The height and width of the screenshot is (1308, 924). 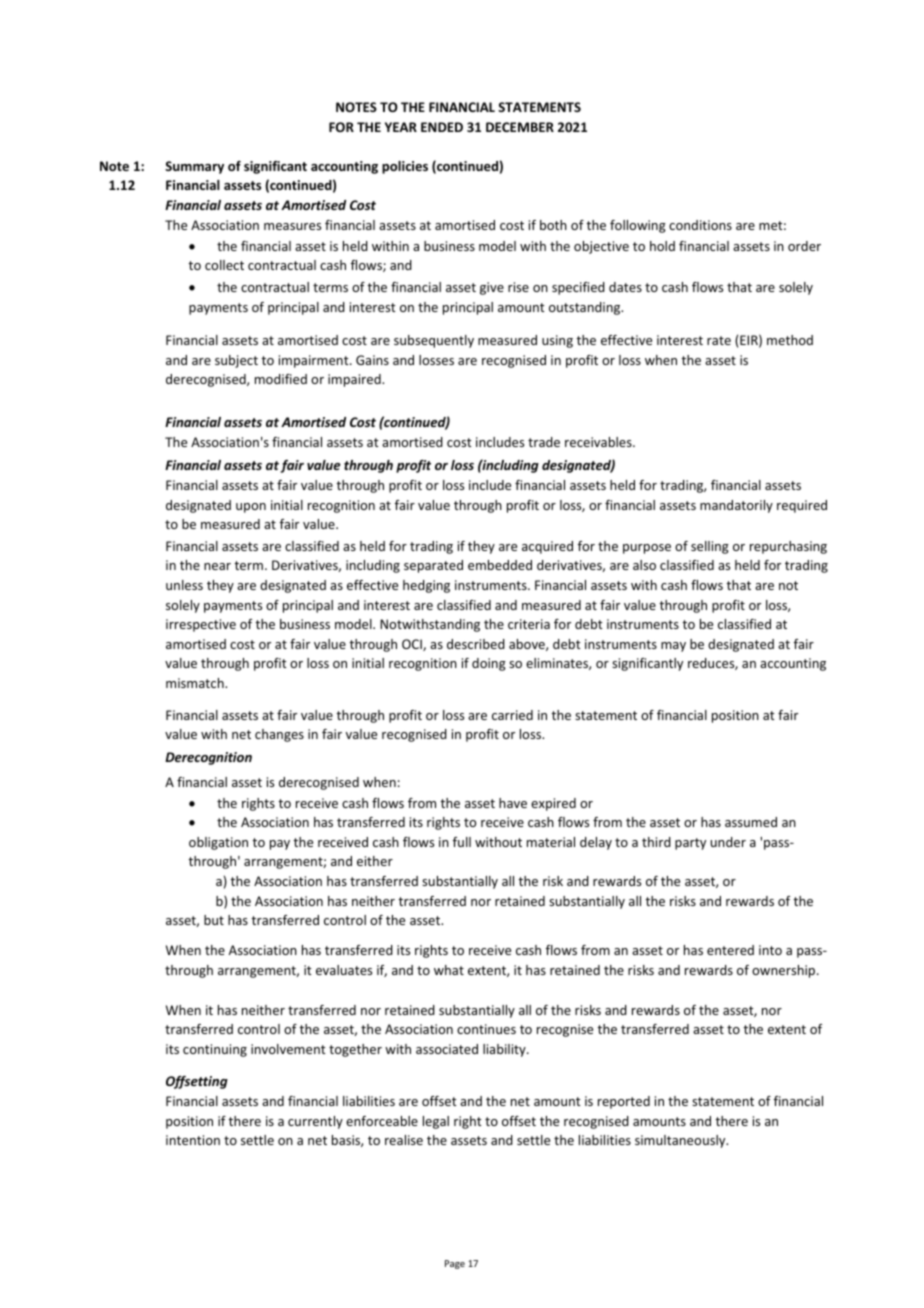 What do you see at coordinates (736, 506) in the screenshot?
I see `mandatorily` at bounding box center [736, 506].
